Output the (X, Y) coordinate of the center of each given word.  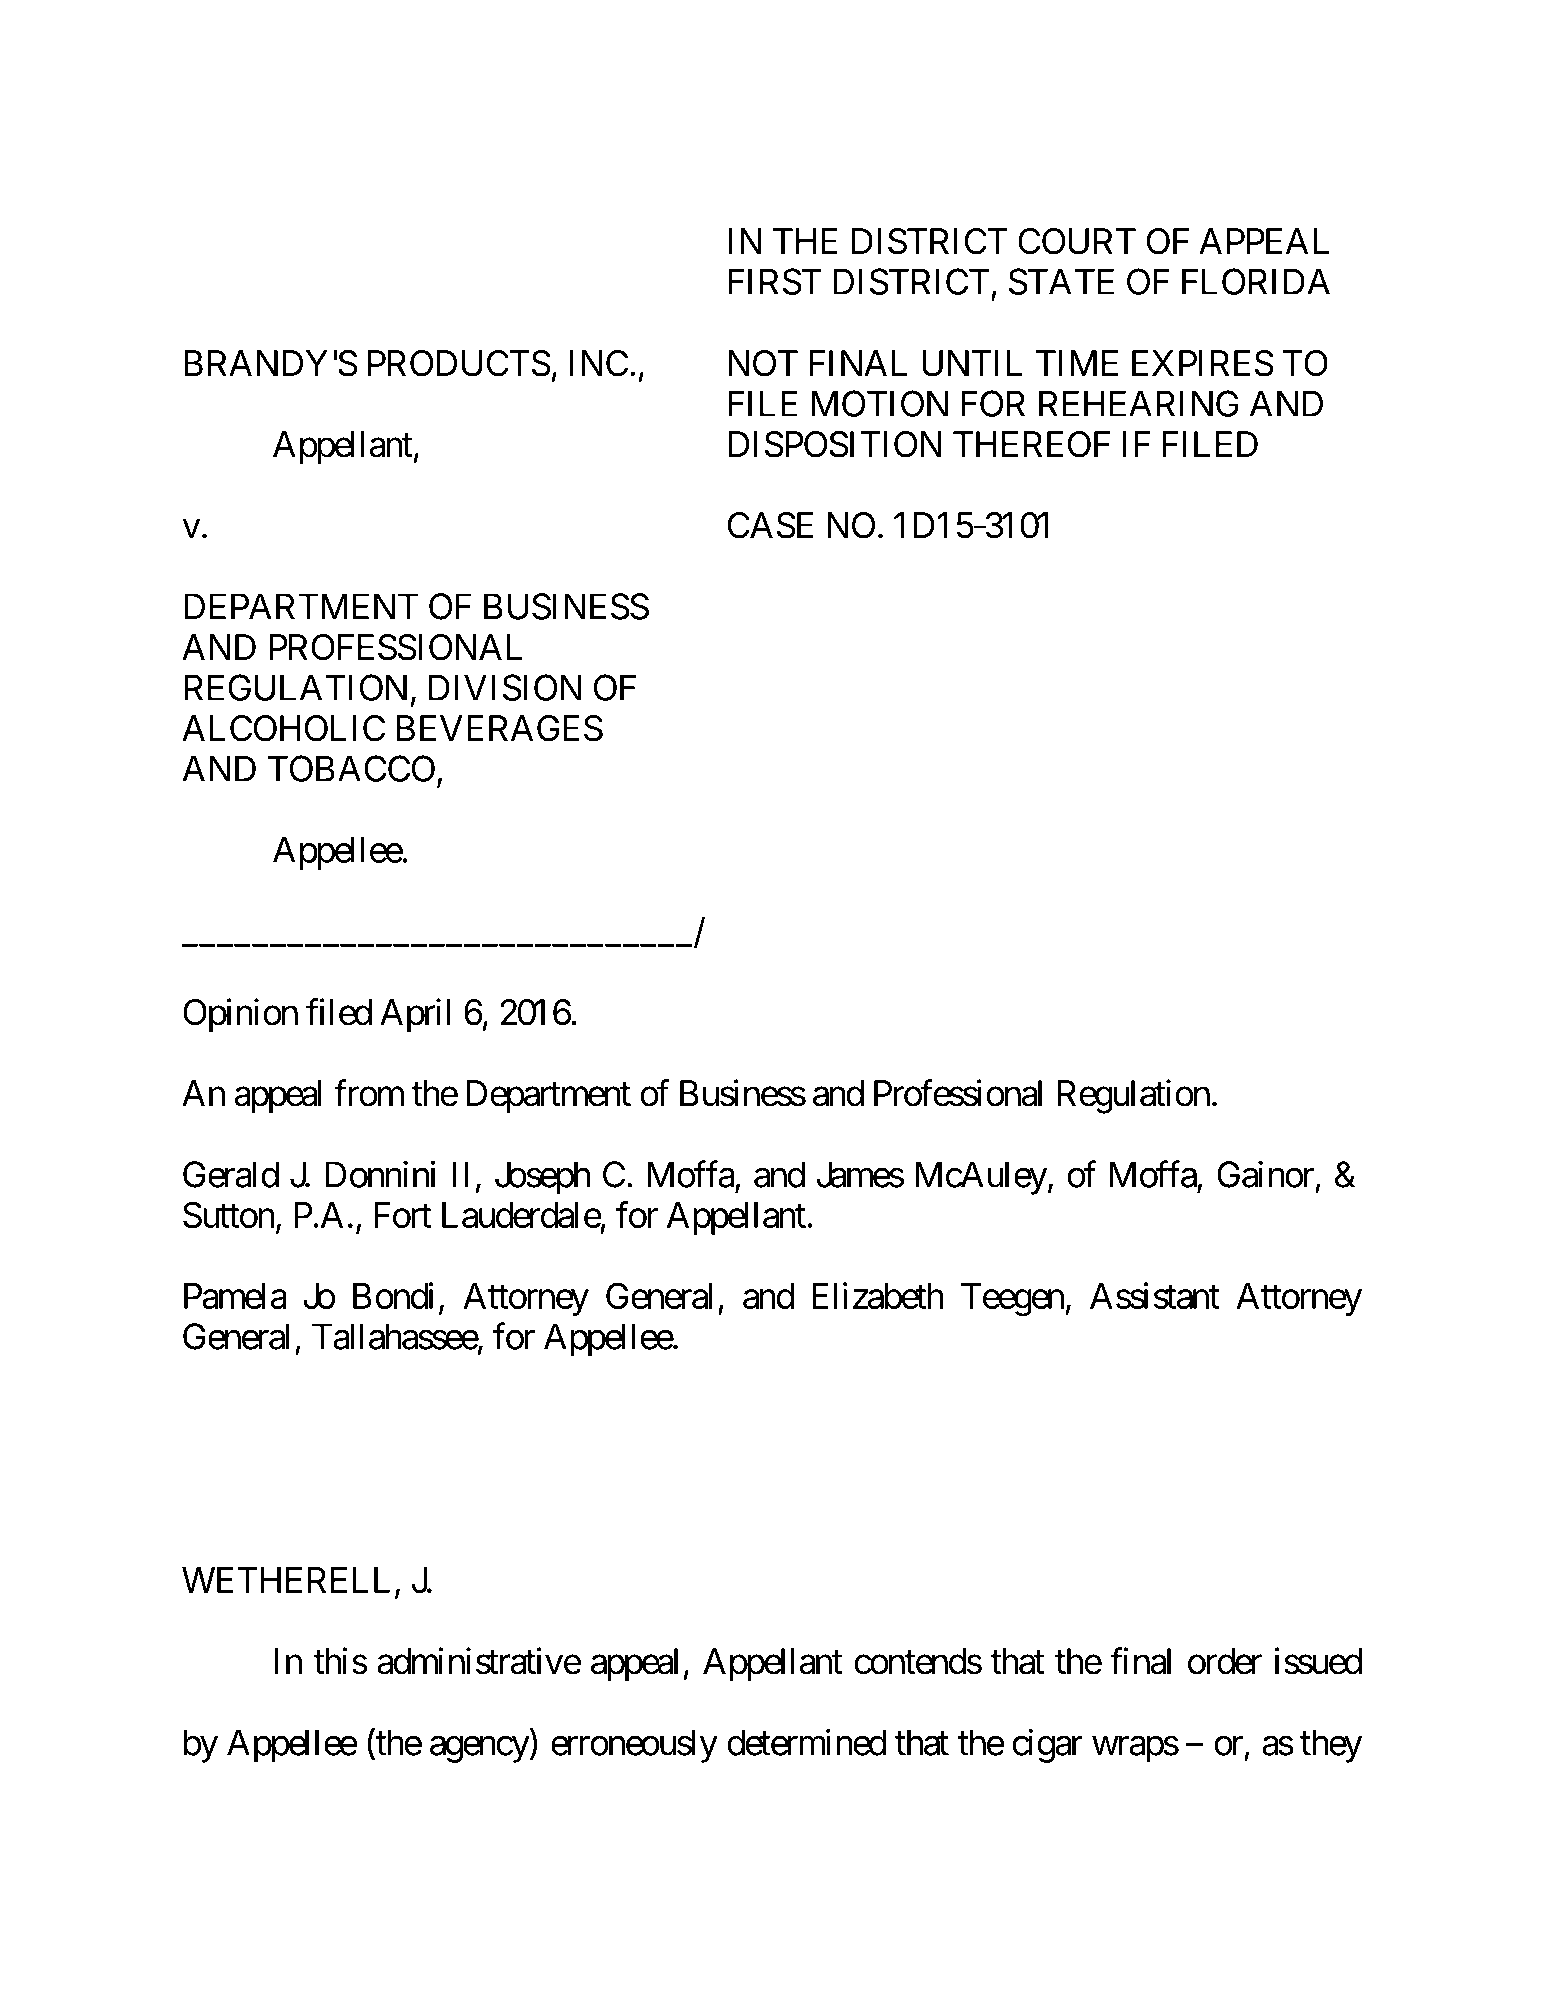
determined (807, 1742)
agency (480, 1749)
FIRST (775, 281)
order (1225, 1661)
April (415, 1015)
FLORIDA (1256, 281)
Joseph (542, 1178)
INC (599, 363)
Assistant (1155, 1295)
